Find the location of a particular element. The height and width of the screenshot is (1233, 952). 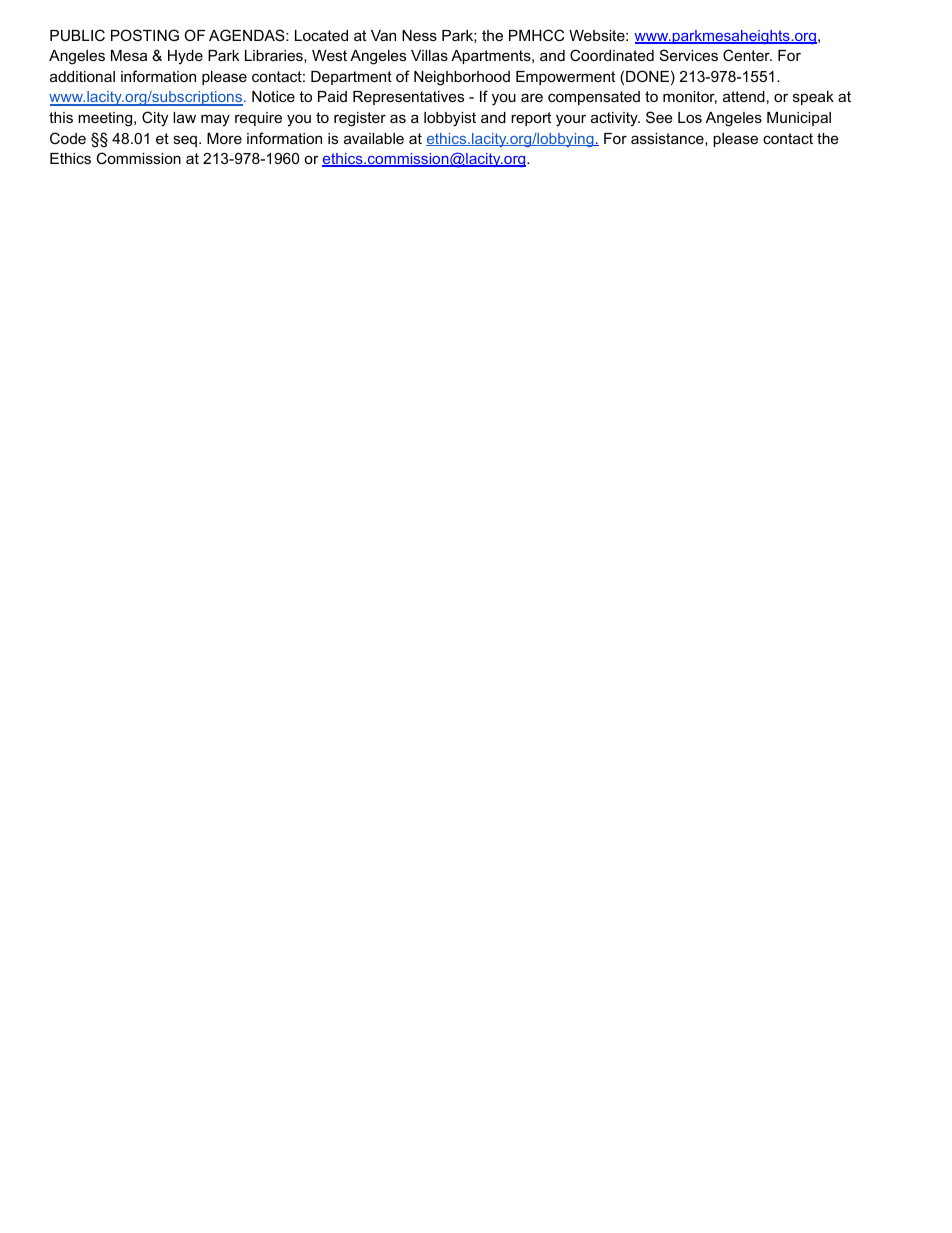

POSTING is located at coordinates (145, 35).
